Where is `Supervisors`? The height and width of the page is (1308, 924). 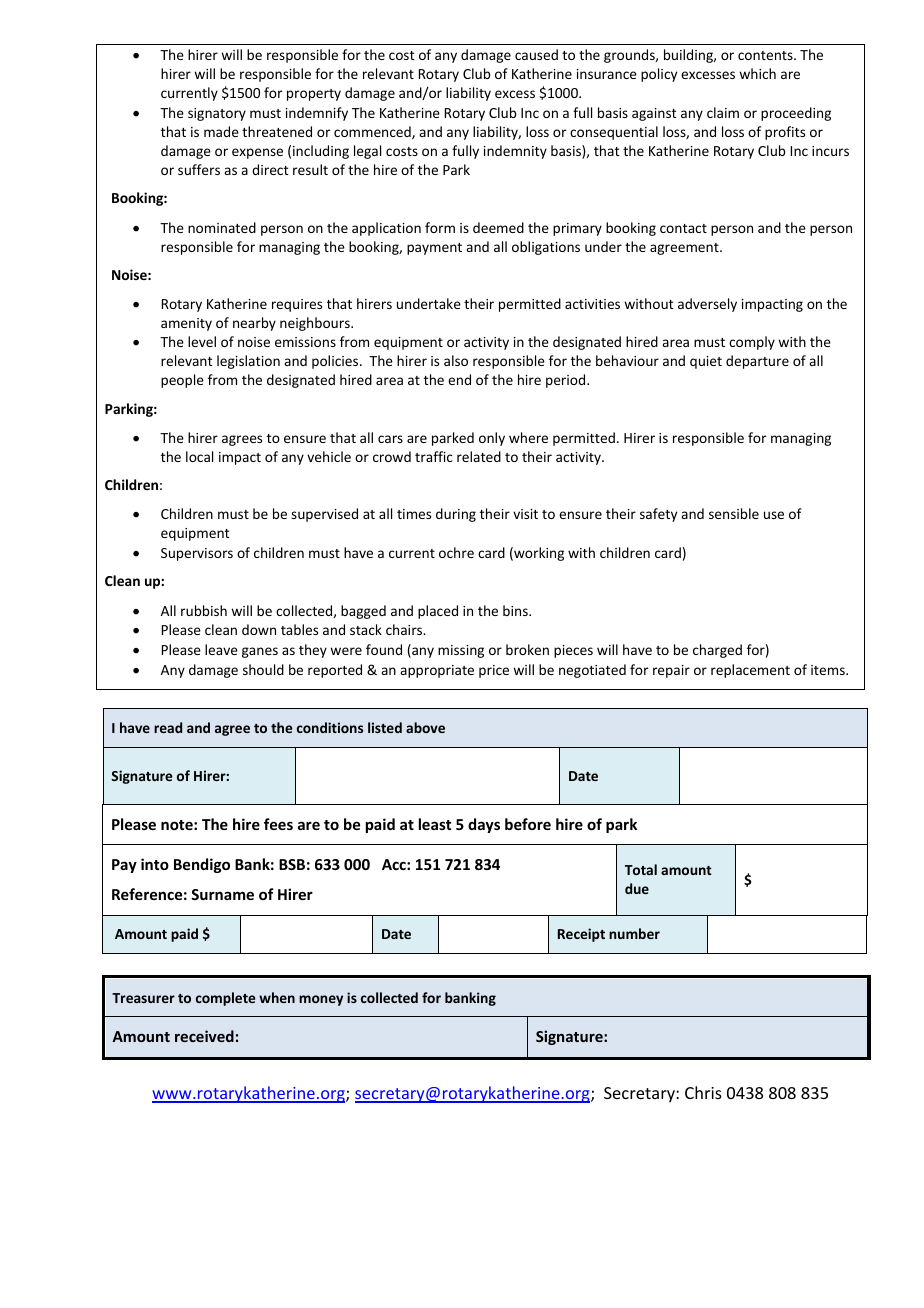
Supervisors is located at coordinates (197, 554).
